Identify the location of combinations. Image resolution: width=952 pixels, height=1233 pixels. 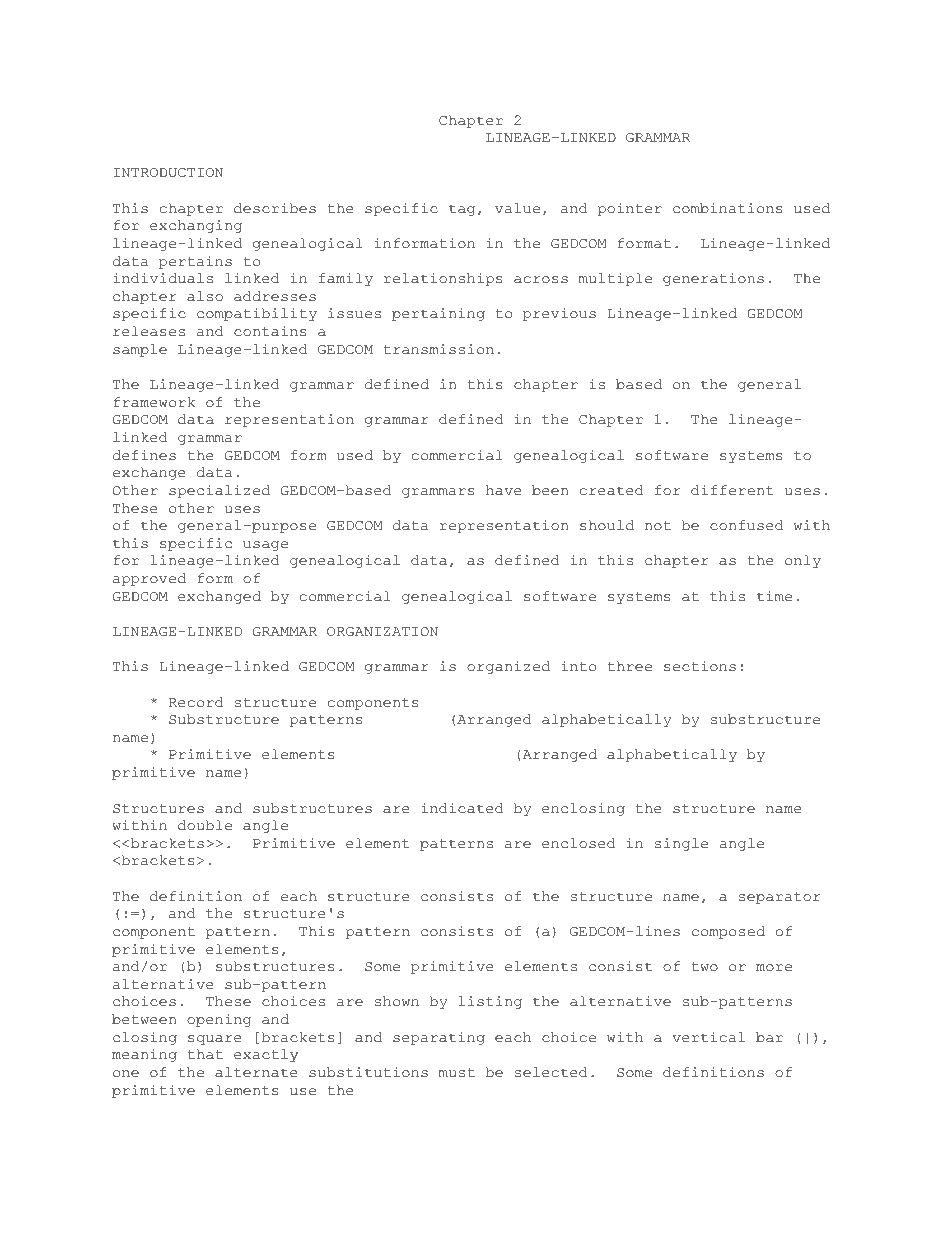
(727, 208).
